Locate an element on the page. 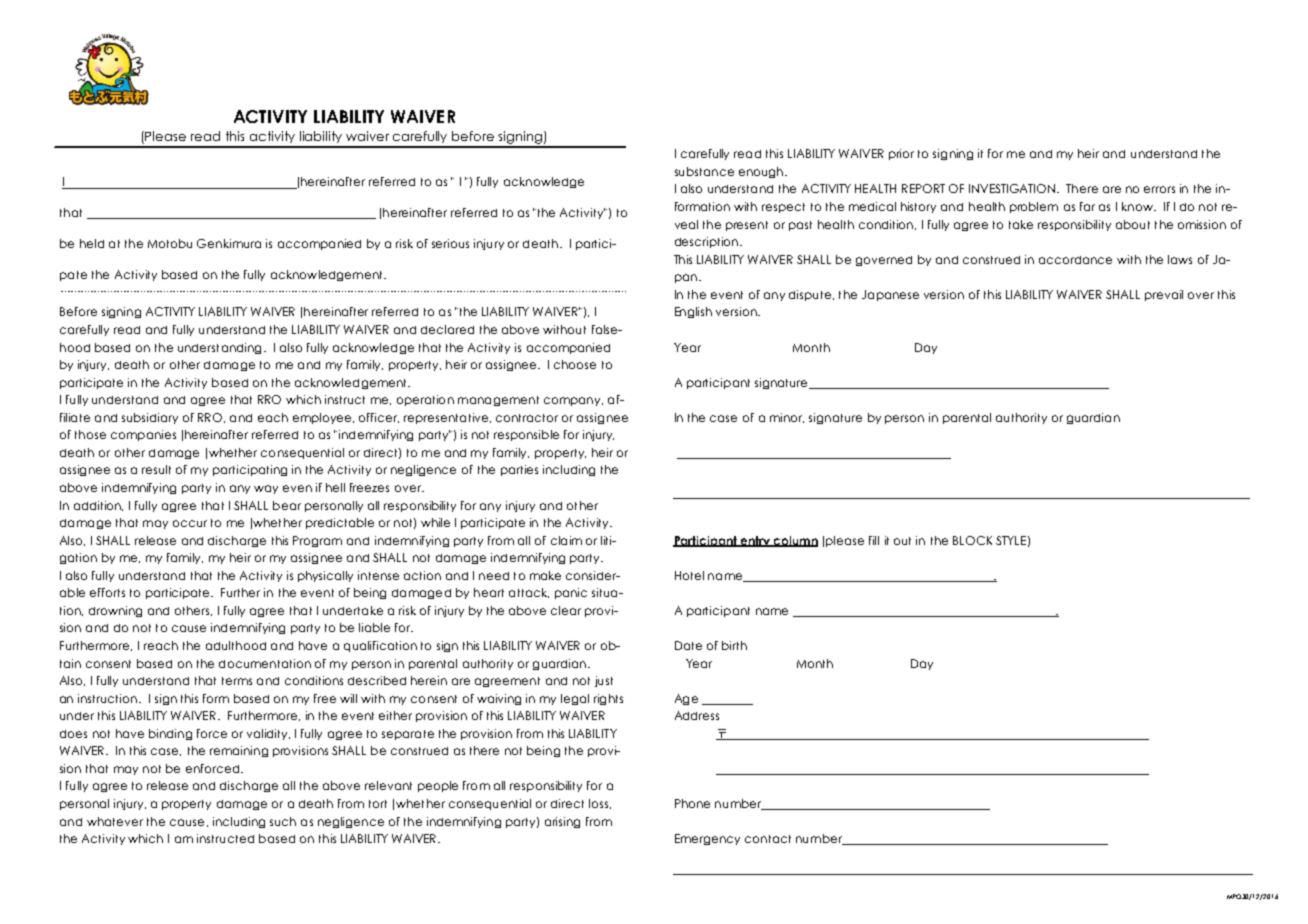 Image resolution: width=1308 pixels, height=924 pixels. loss is located at coordinates (598, 803).
